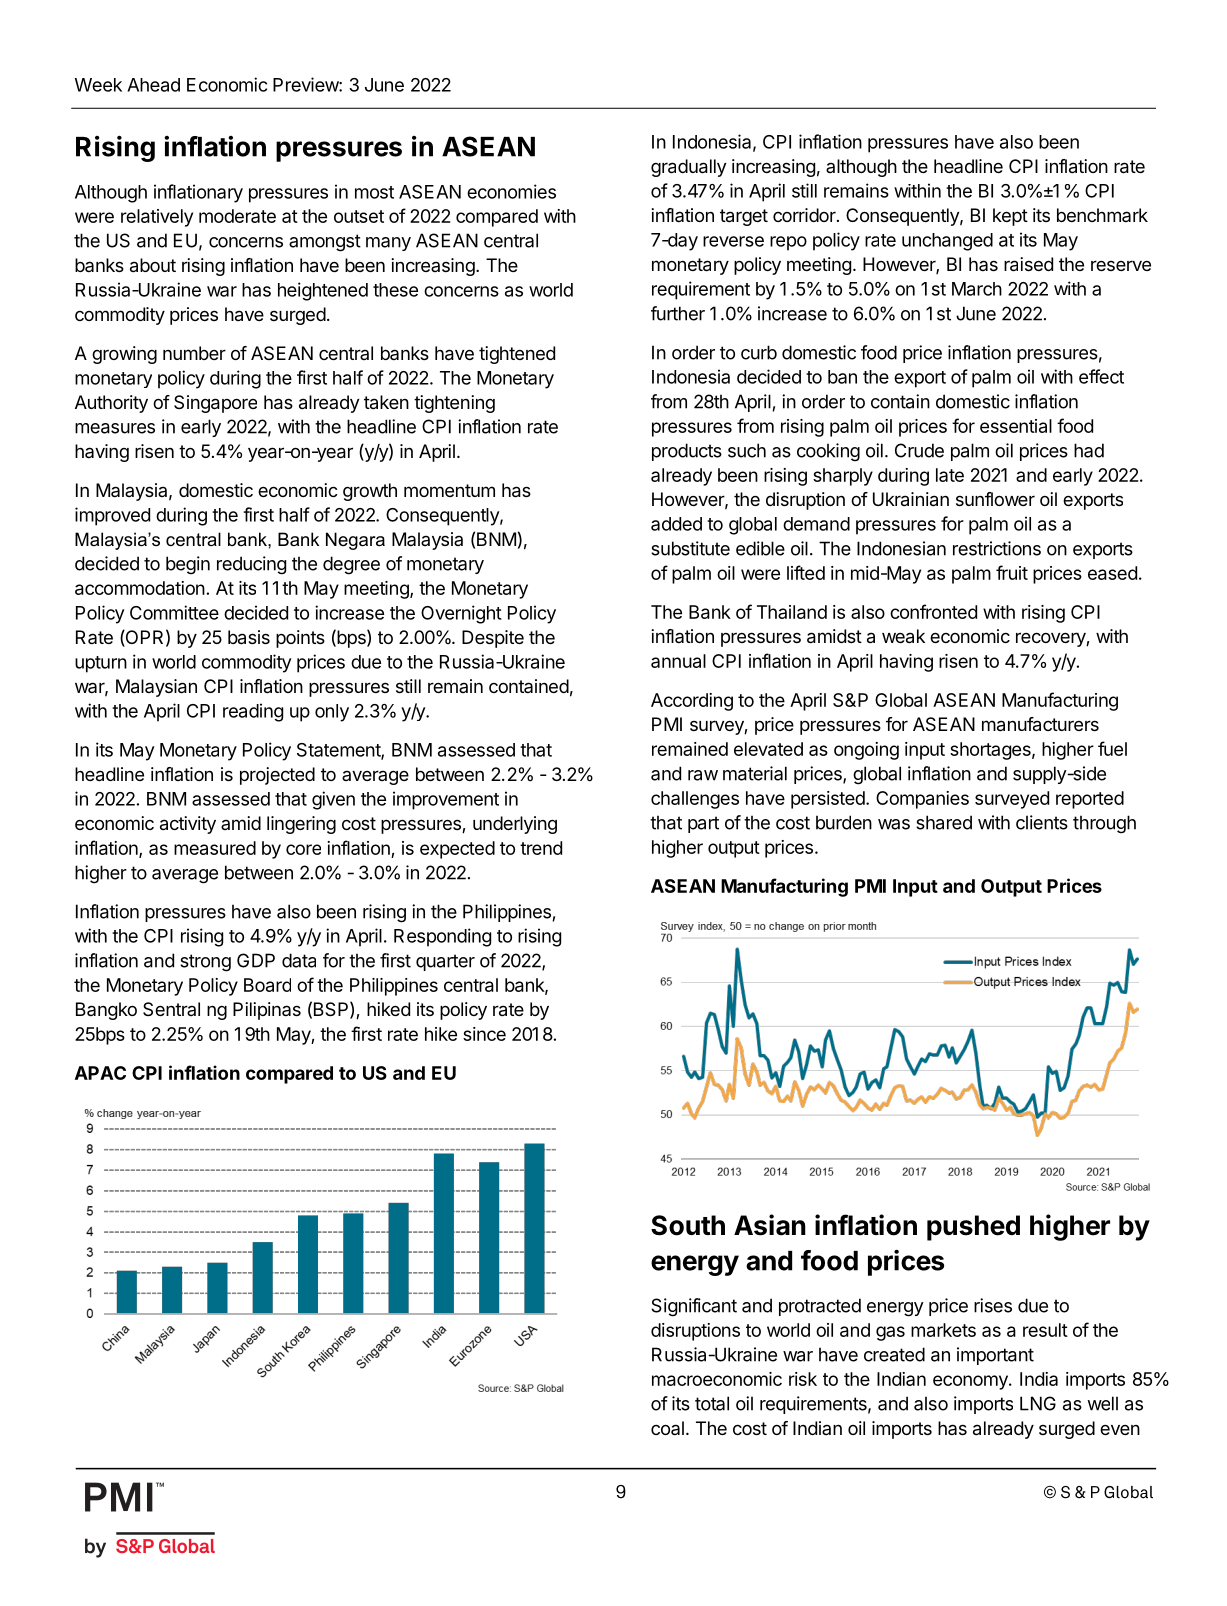 This screenshot has height=1606, width=1227. What do you see at coordinates (689, 168) in the screenshot?
I see `gradually` at bounding box center [689, 168].
